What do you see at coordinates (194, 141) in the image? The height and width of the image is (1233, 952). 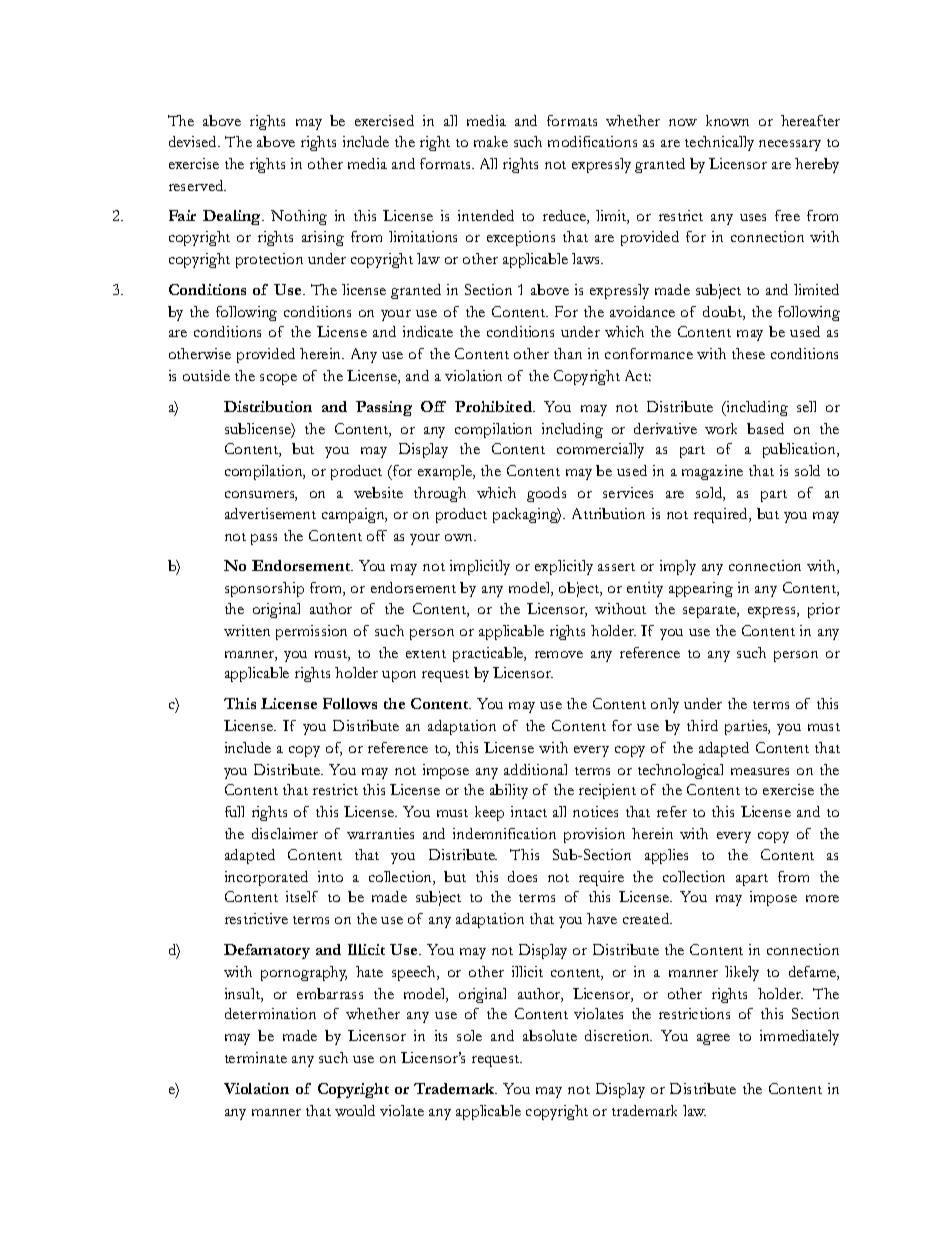 I see `devised` at bounding box center [194, 141].
